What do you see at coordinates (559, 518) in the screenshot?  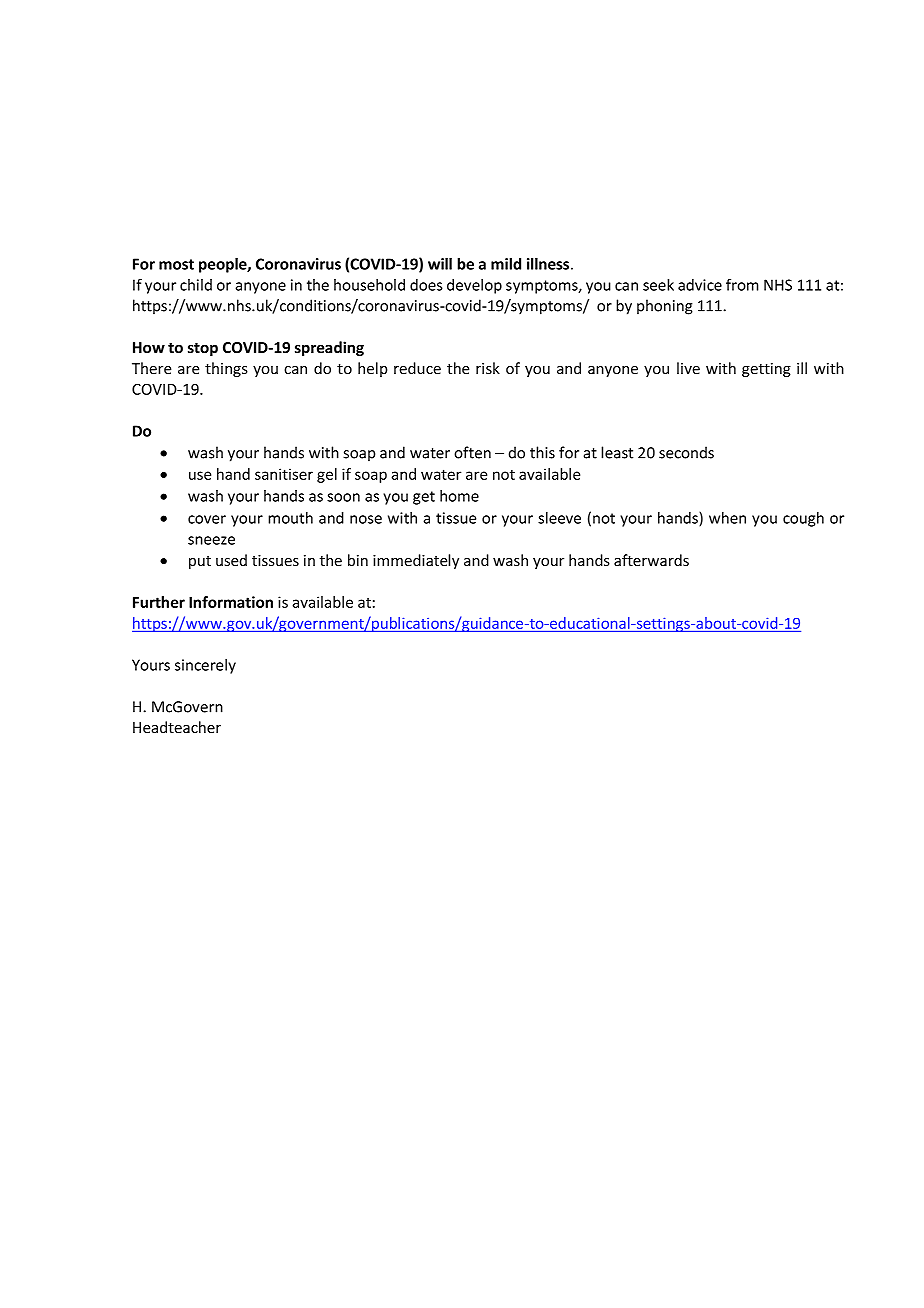 I see `sleeve` at bounding box center [559, 518].
